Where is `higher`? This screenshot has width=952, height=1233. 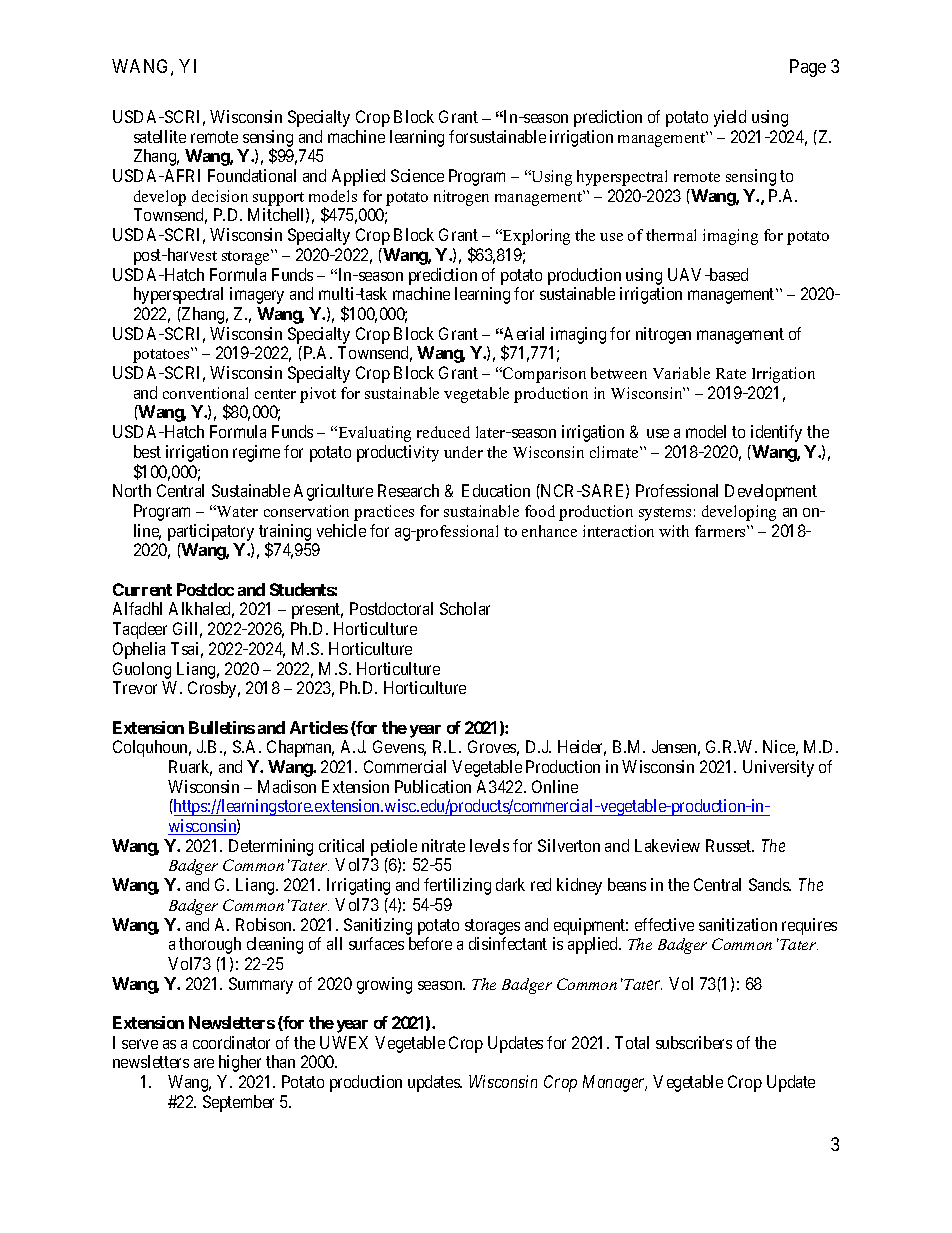
higher is located at coordinates (240, 1063).
